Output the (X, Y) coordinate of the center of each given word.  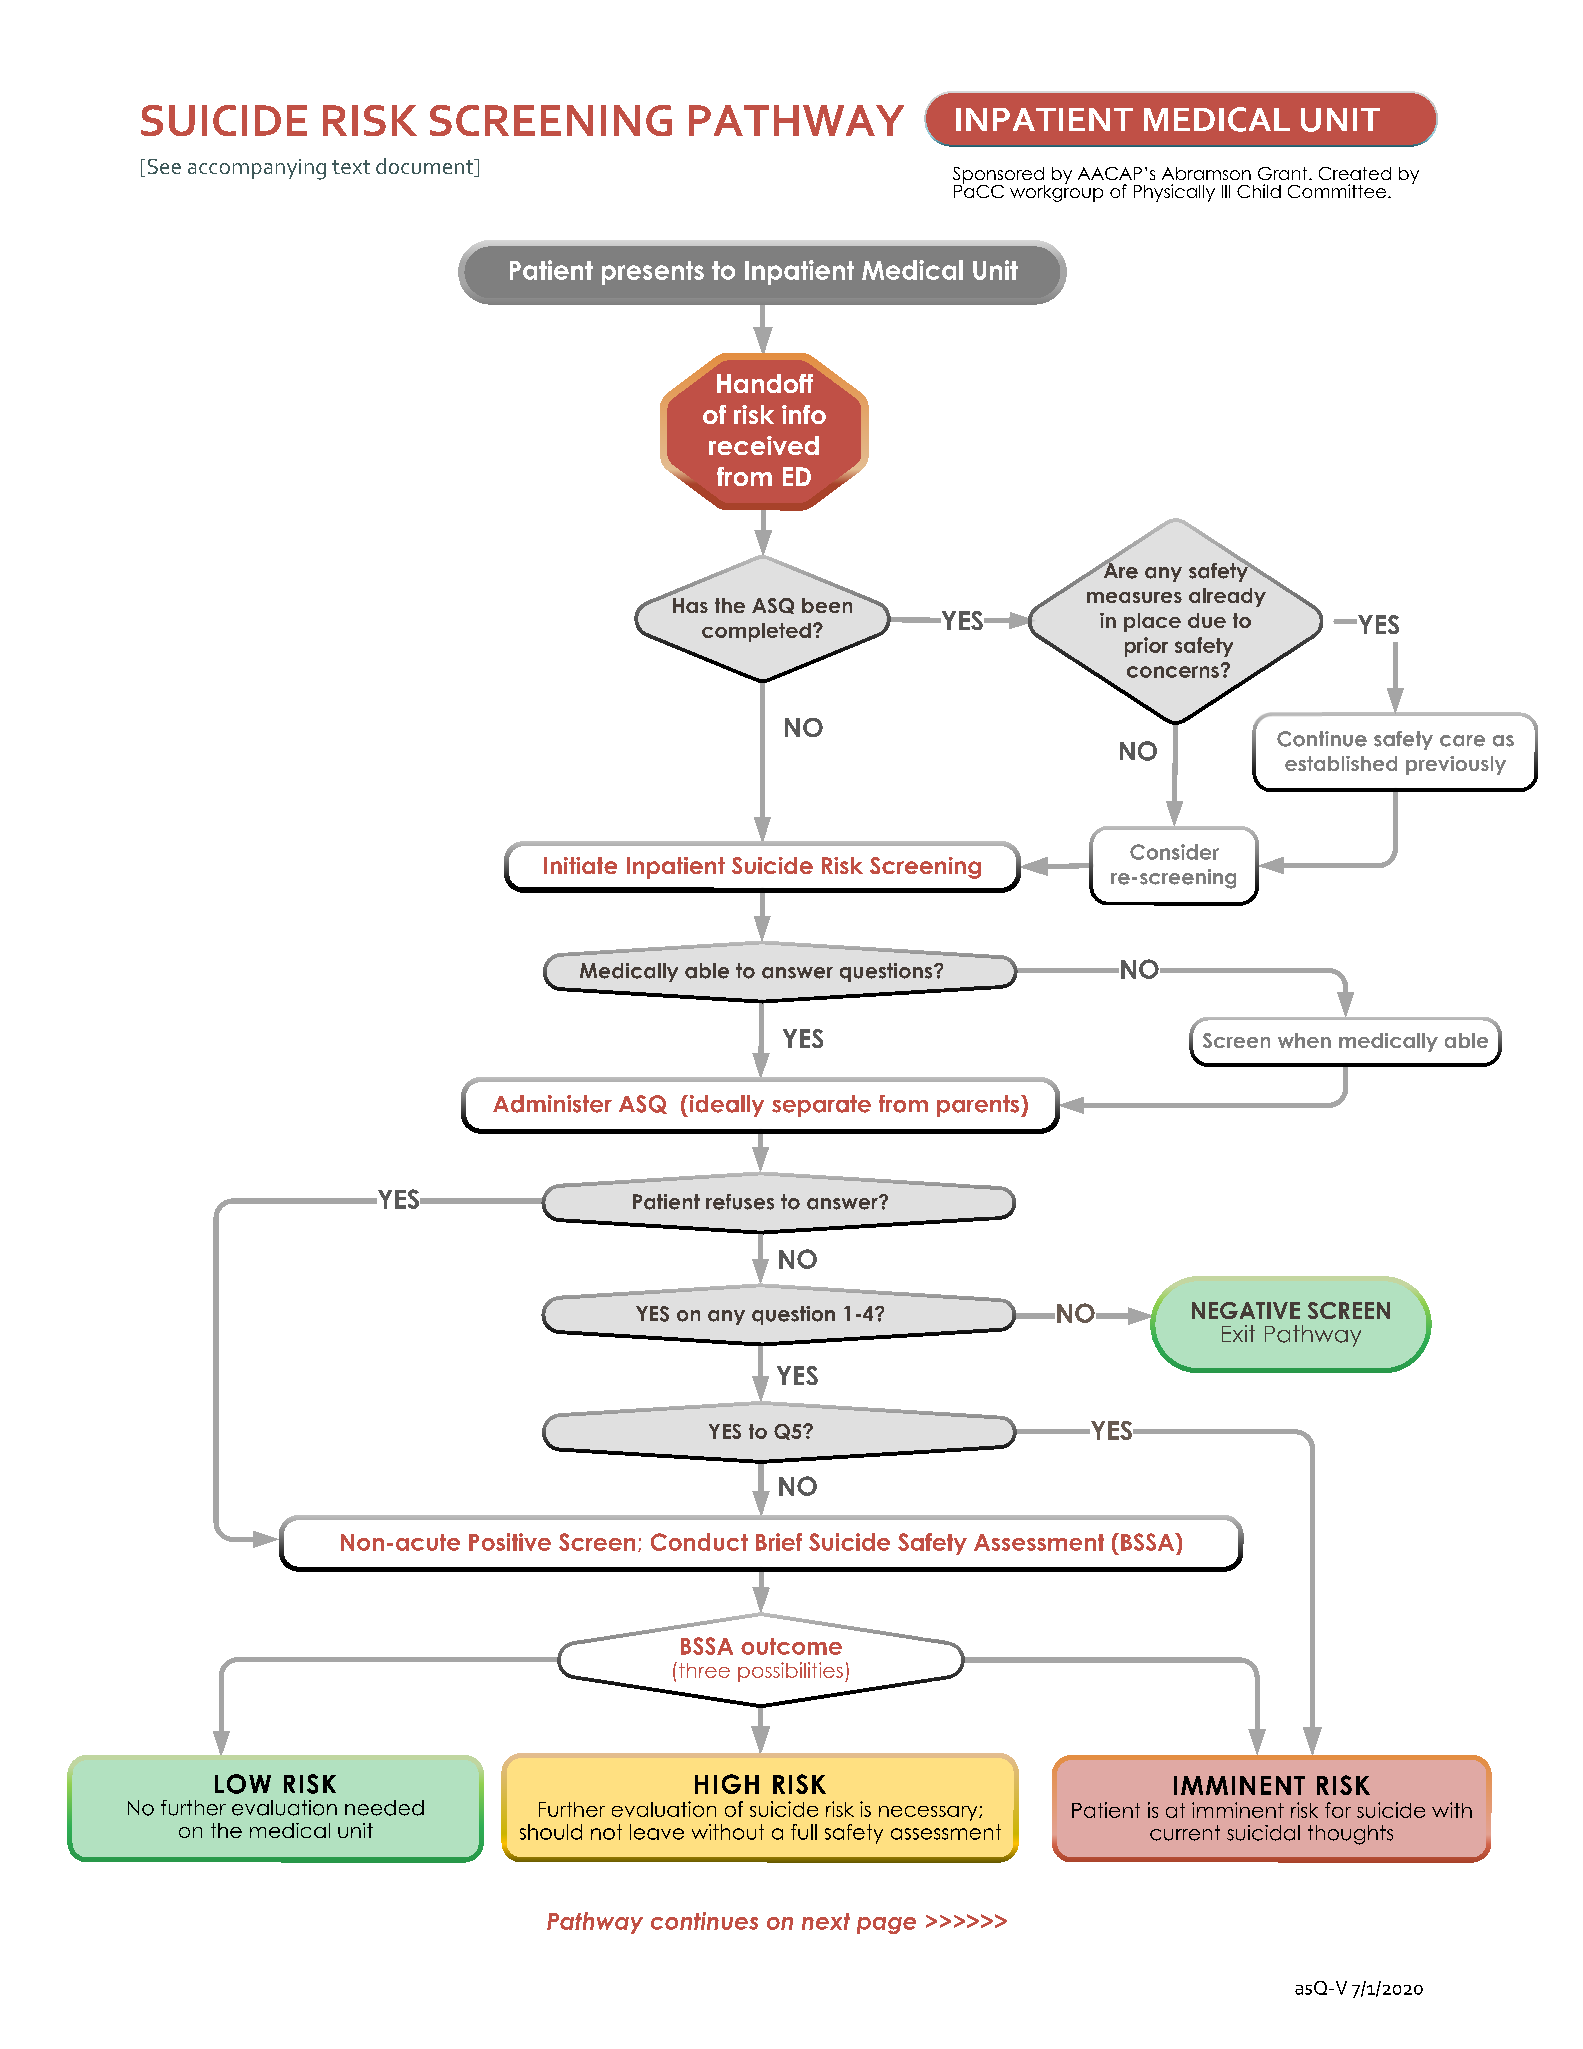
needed (384, 1808)
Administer (552, 1104)
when (1304, 1040)
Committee (1337, 191)
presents (653, 273)
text (351, 167)
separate (821, 1106)
